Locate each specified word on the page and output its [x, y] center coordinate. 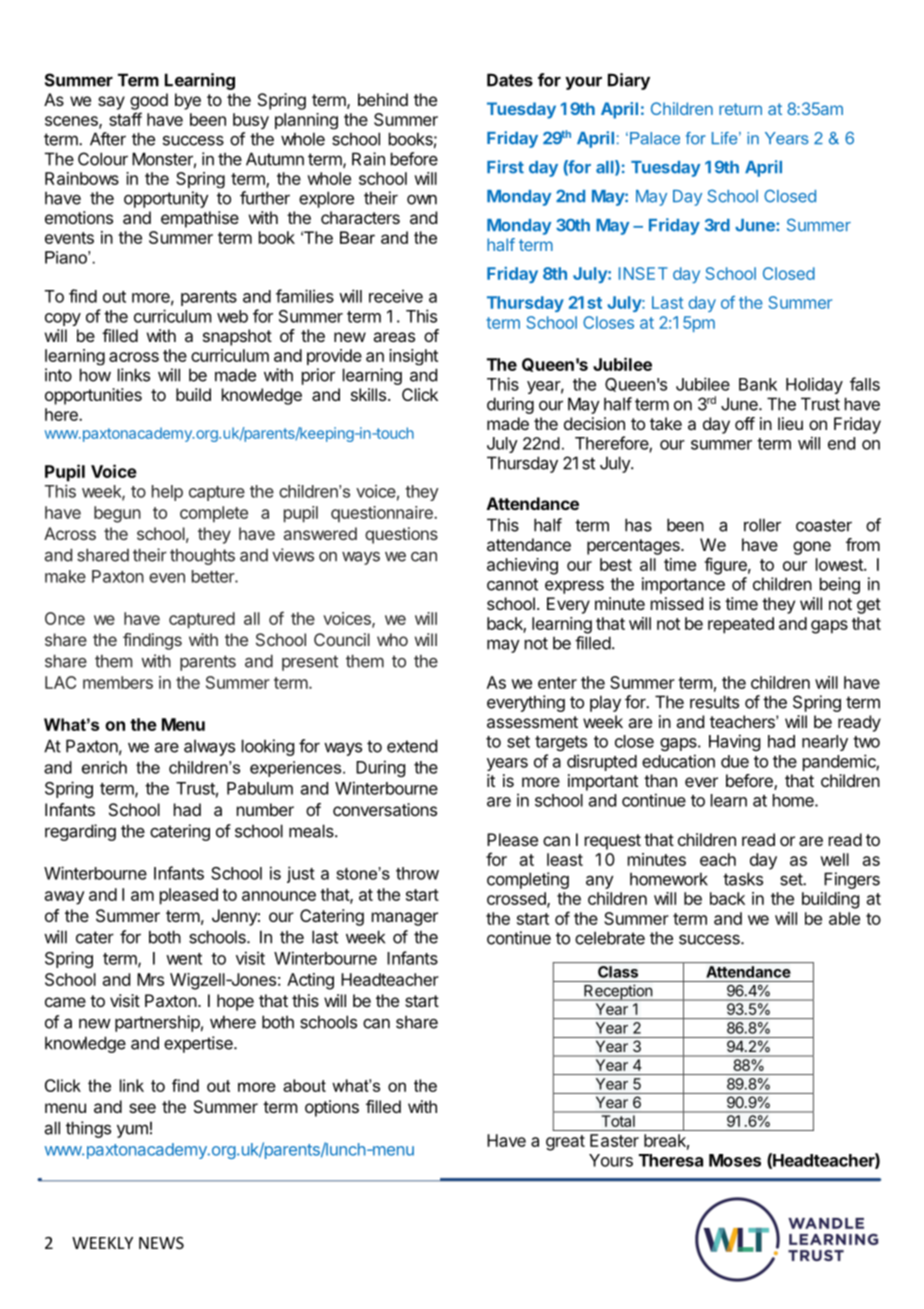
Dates [510, 80]
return [740, 109]
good [149, 101]
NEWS [161, 1243]
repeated [741, 625]
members [118, 682]
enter [557, 683]
